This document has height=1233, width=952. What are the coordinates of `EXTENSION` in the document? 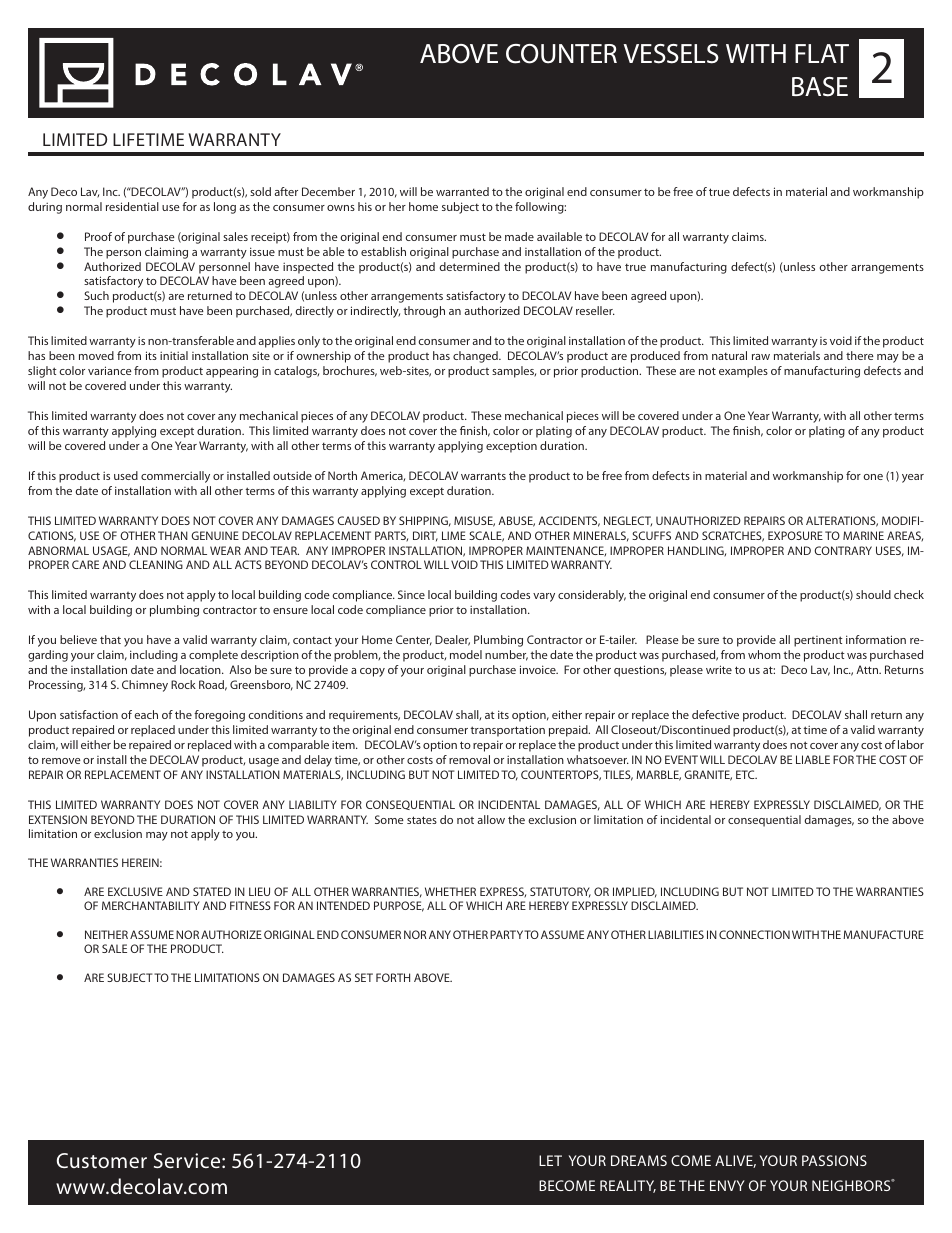 It's located at (58, 819).
